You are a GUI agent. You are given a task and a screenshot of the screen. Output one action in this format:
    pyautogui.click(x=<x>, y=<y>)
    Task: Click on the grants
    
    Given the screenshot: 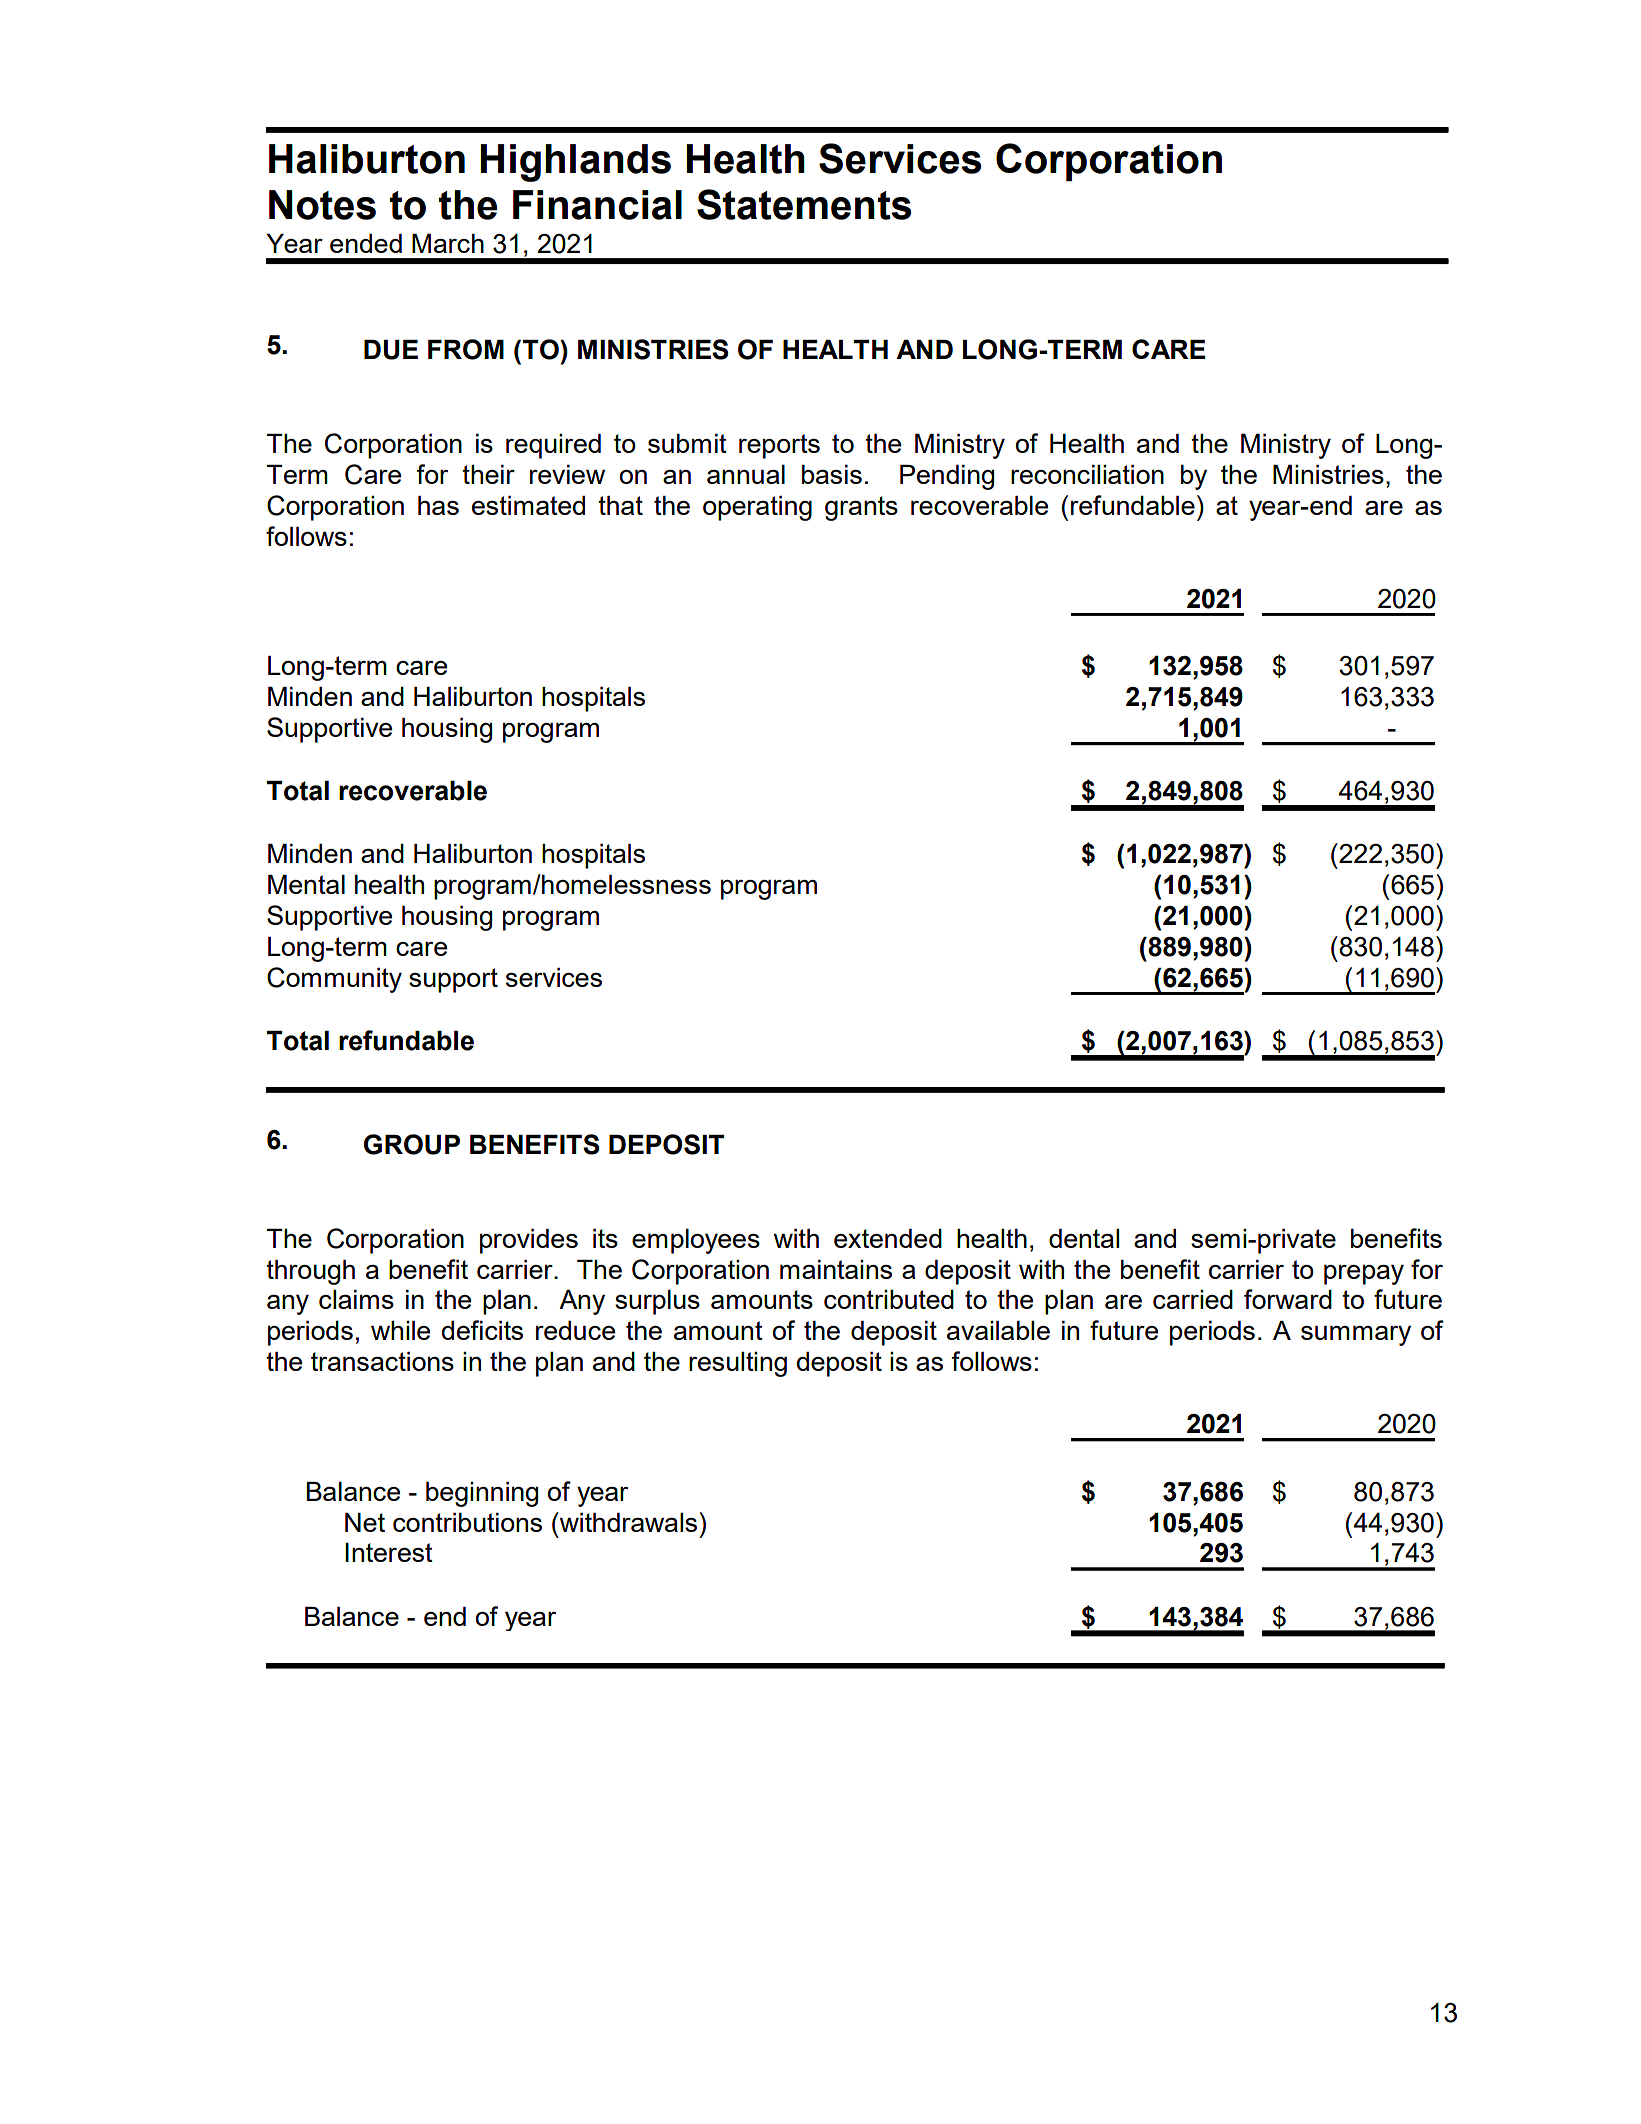 What is the action you would take?
    pyautogui.click(x=861, y=508)
